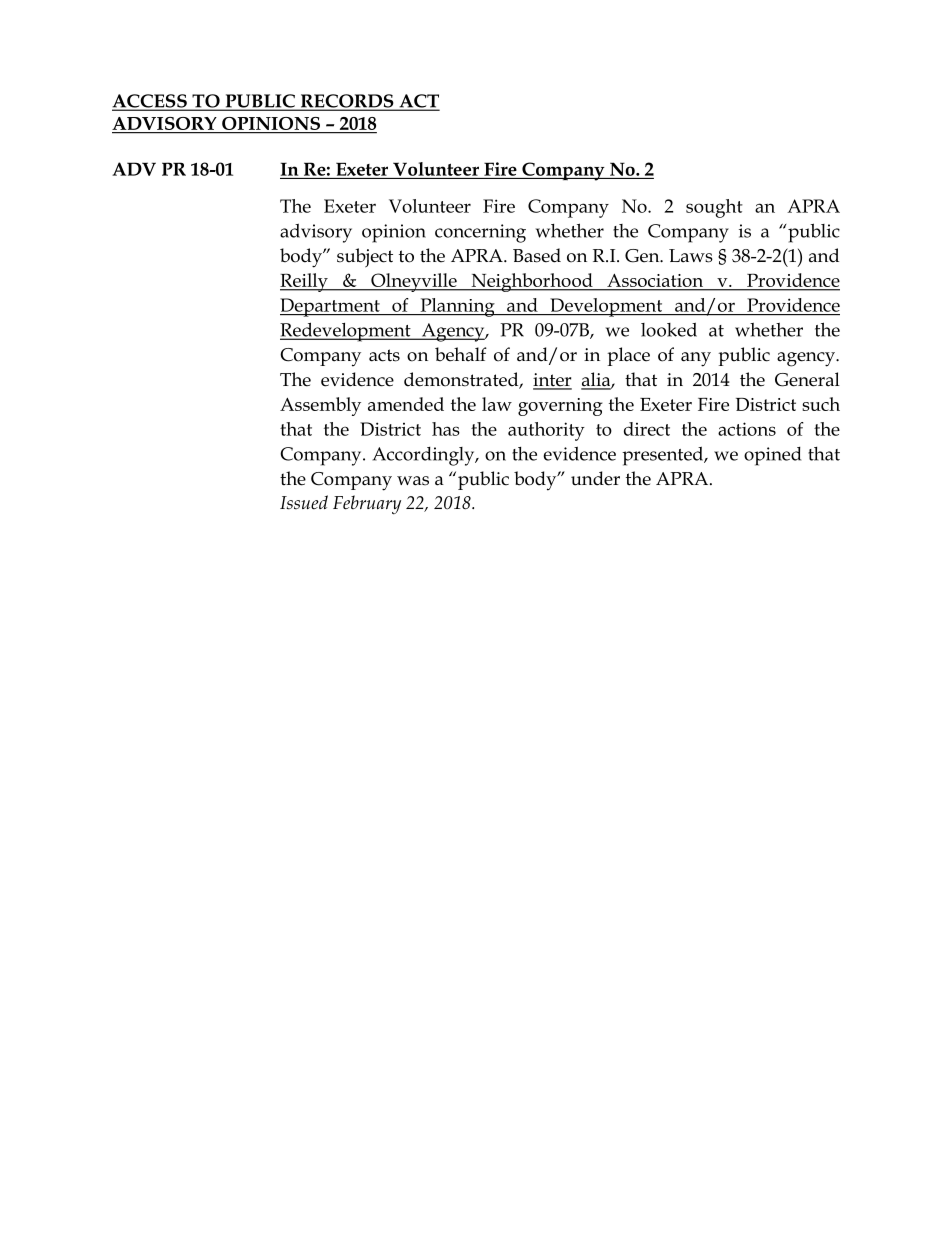  What do you see at coordinates (669, 329) in the document?
I see `looked` at bounding box center [669, 329].
